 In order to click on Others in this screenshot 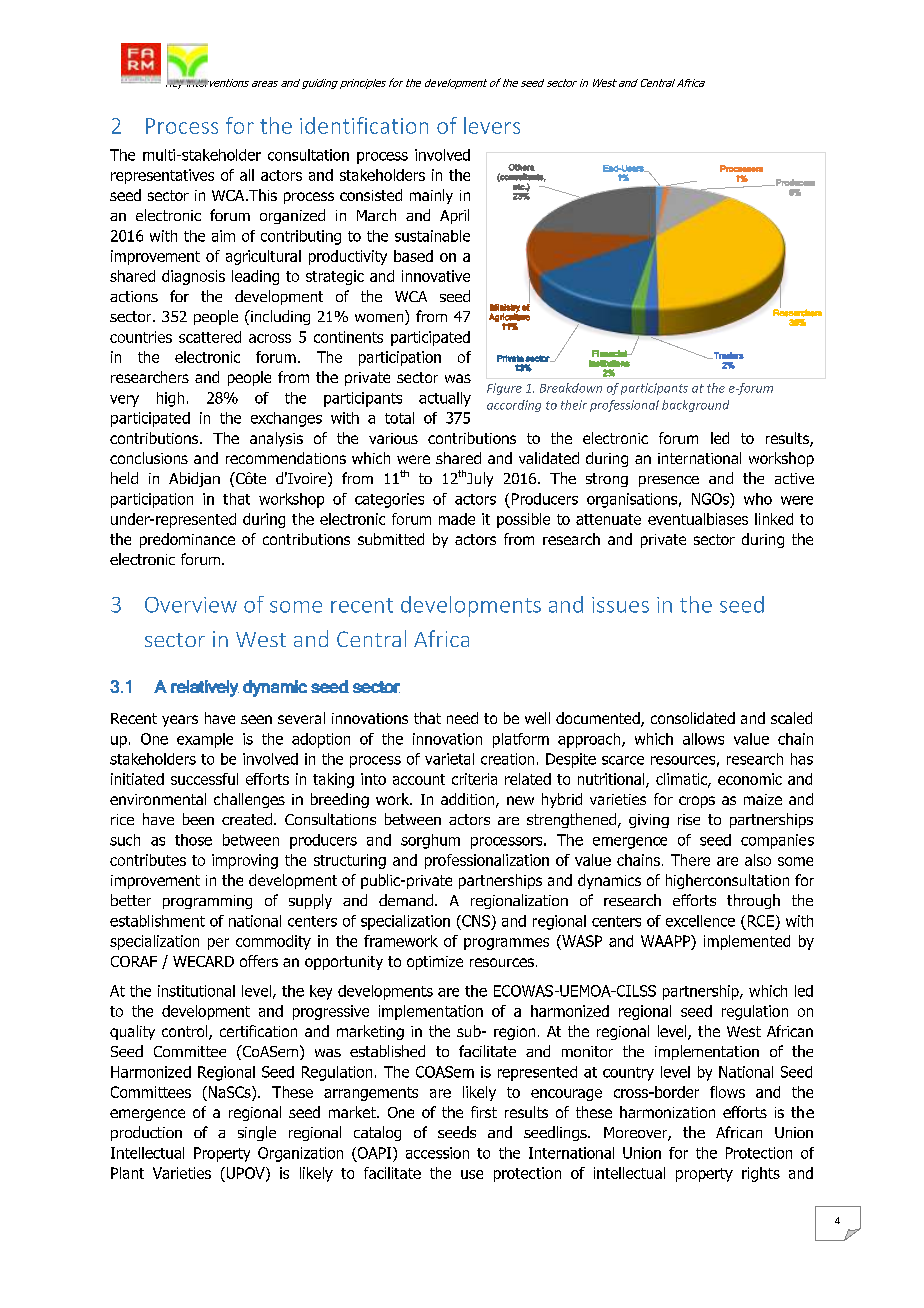, I will do `click(521, 167)`.
